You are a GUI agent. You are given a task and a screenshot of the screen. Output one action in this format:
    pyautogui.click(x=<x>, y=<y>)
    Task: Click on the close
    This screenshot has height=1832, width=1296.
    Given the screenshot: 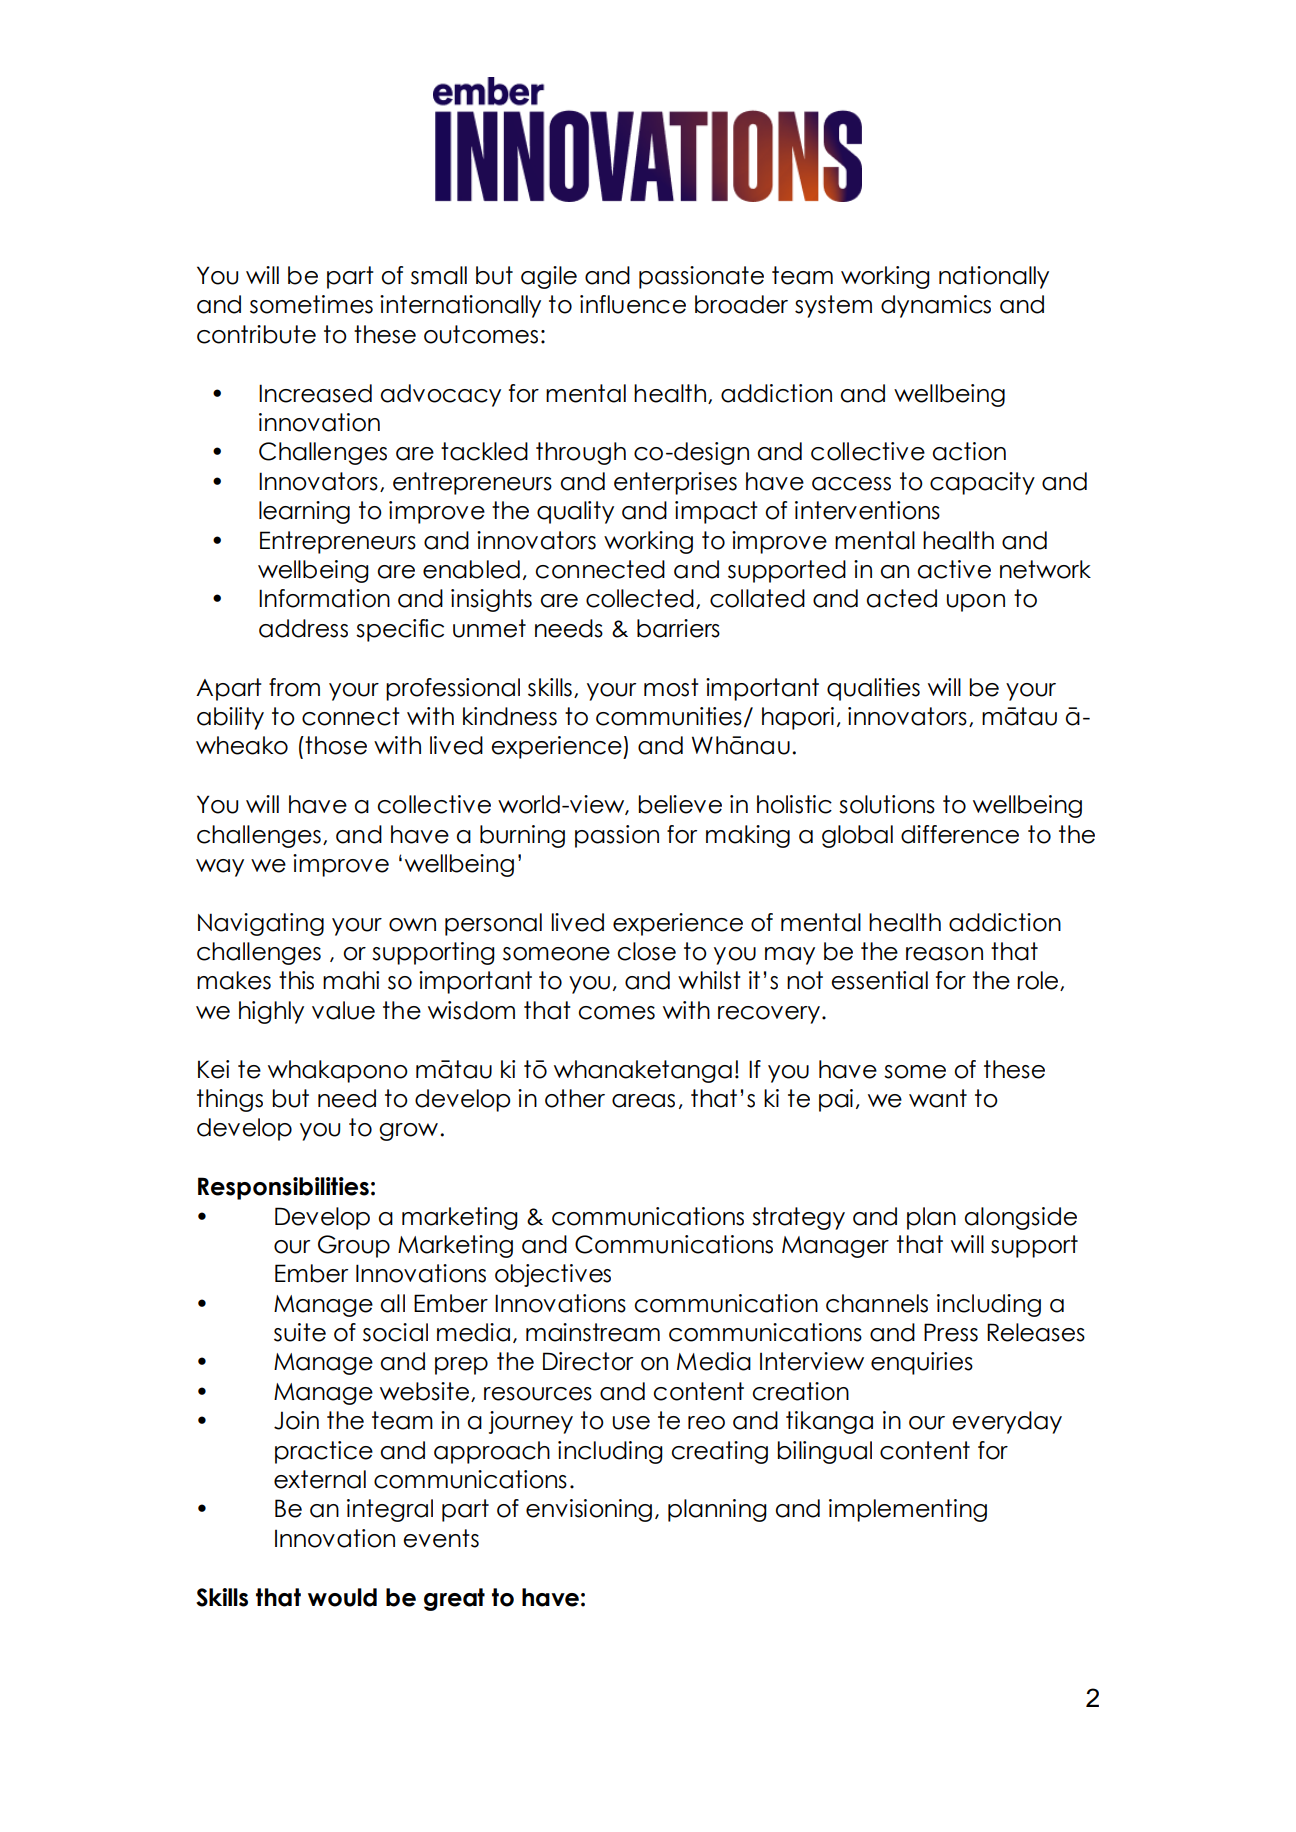 What is the action you would take?
    pyautogui.click(x=646, y=951)
